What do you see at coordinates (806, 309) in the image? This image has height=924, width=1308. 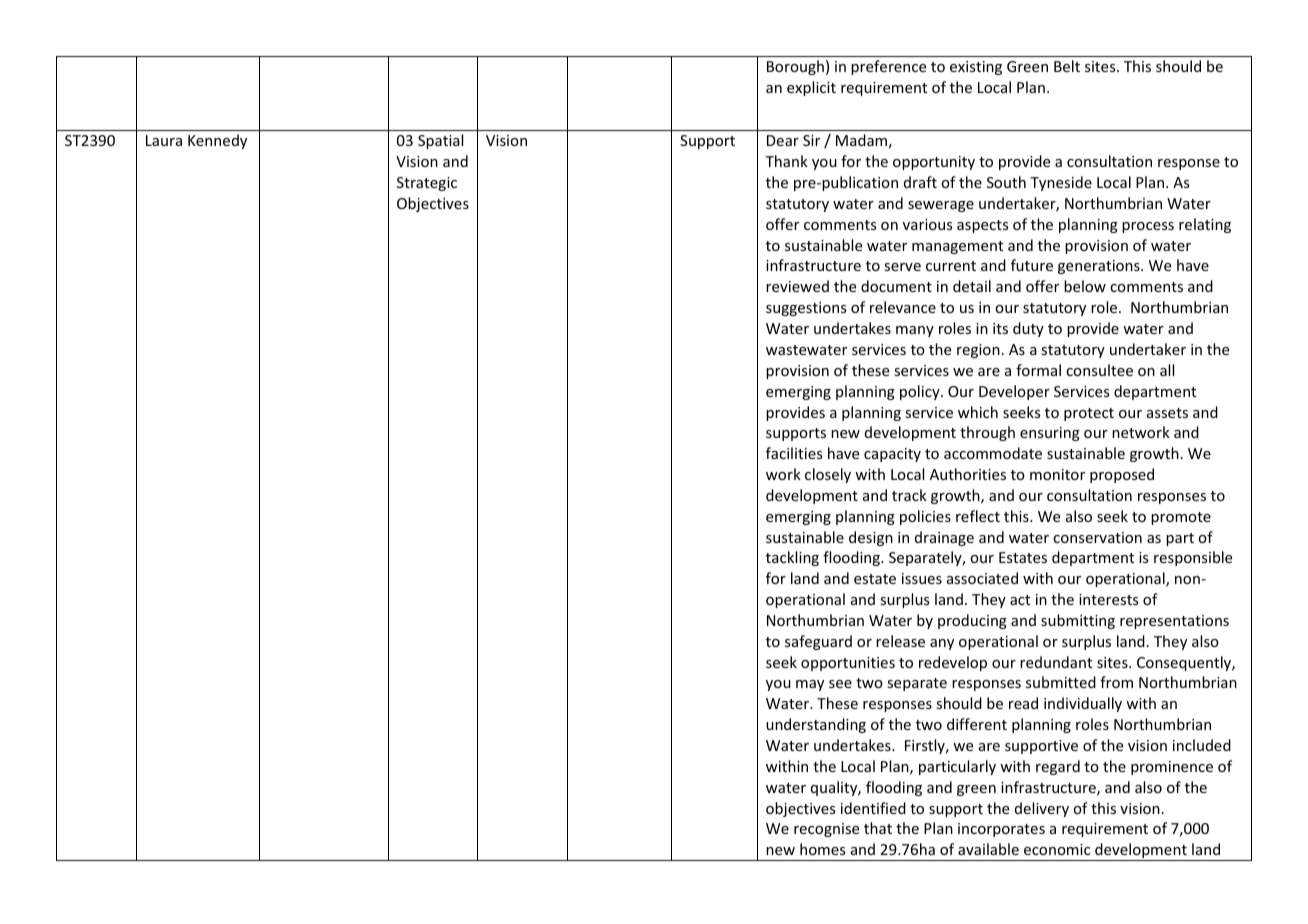 I see `suggestions` at bounding box center [806, 309].
